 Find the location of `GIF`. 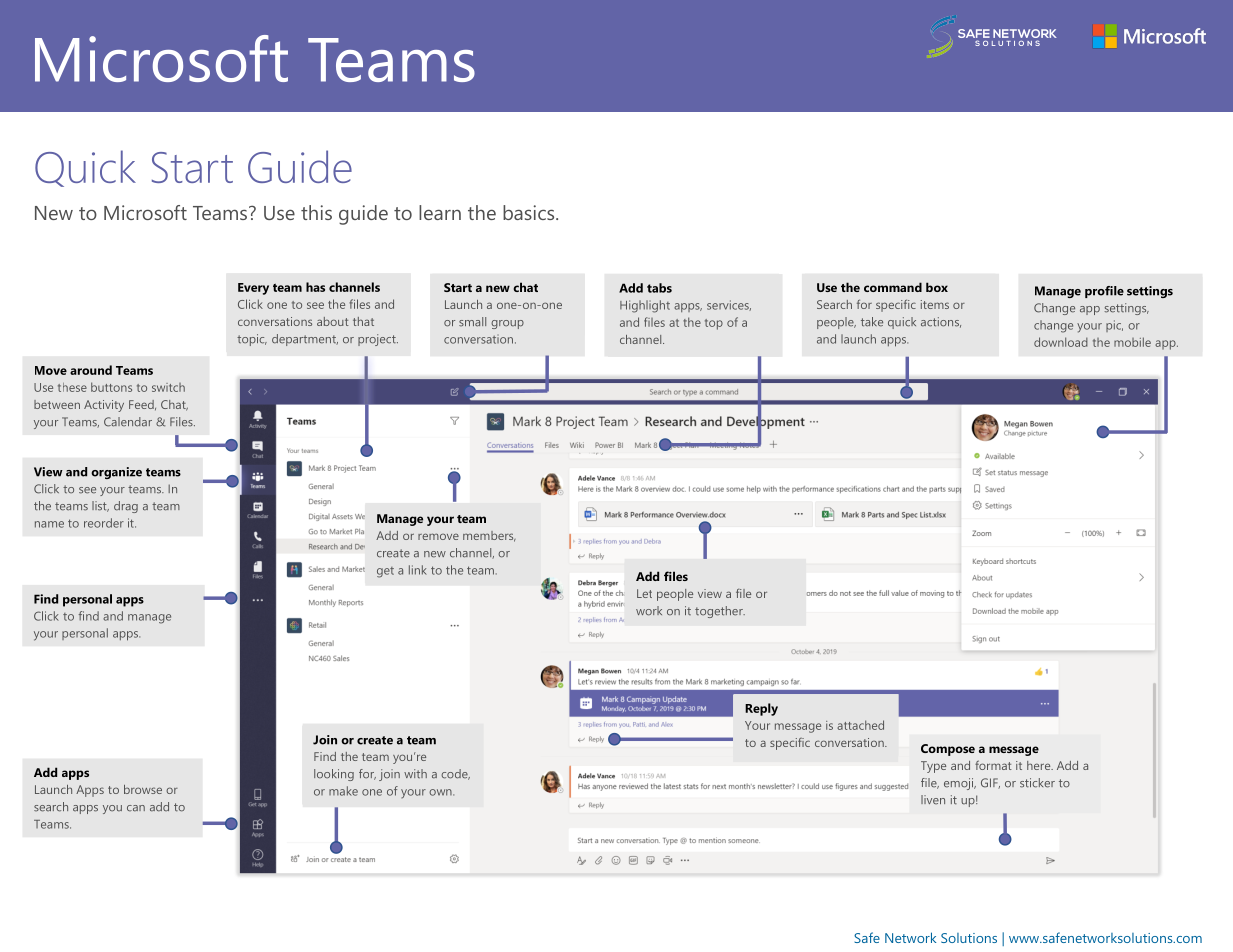

GIF is located at coordinates (990, 783).
